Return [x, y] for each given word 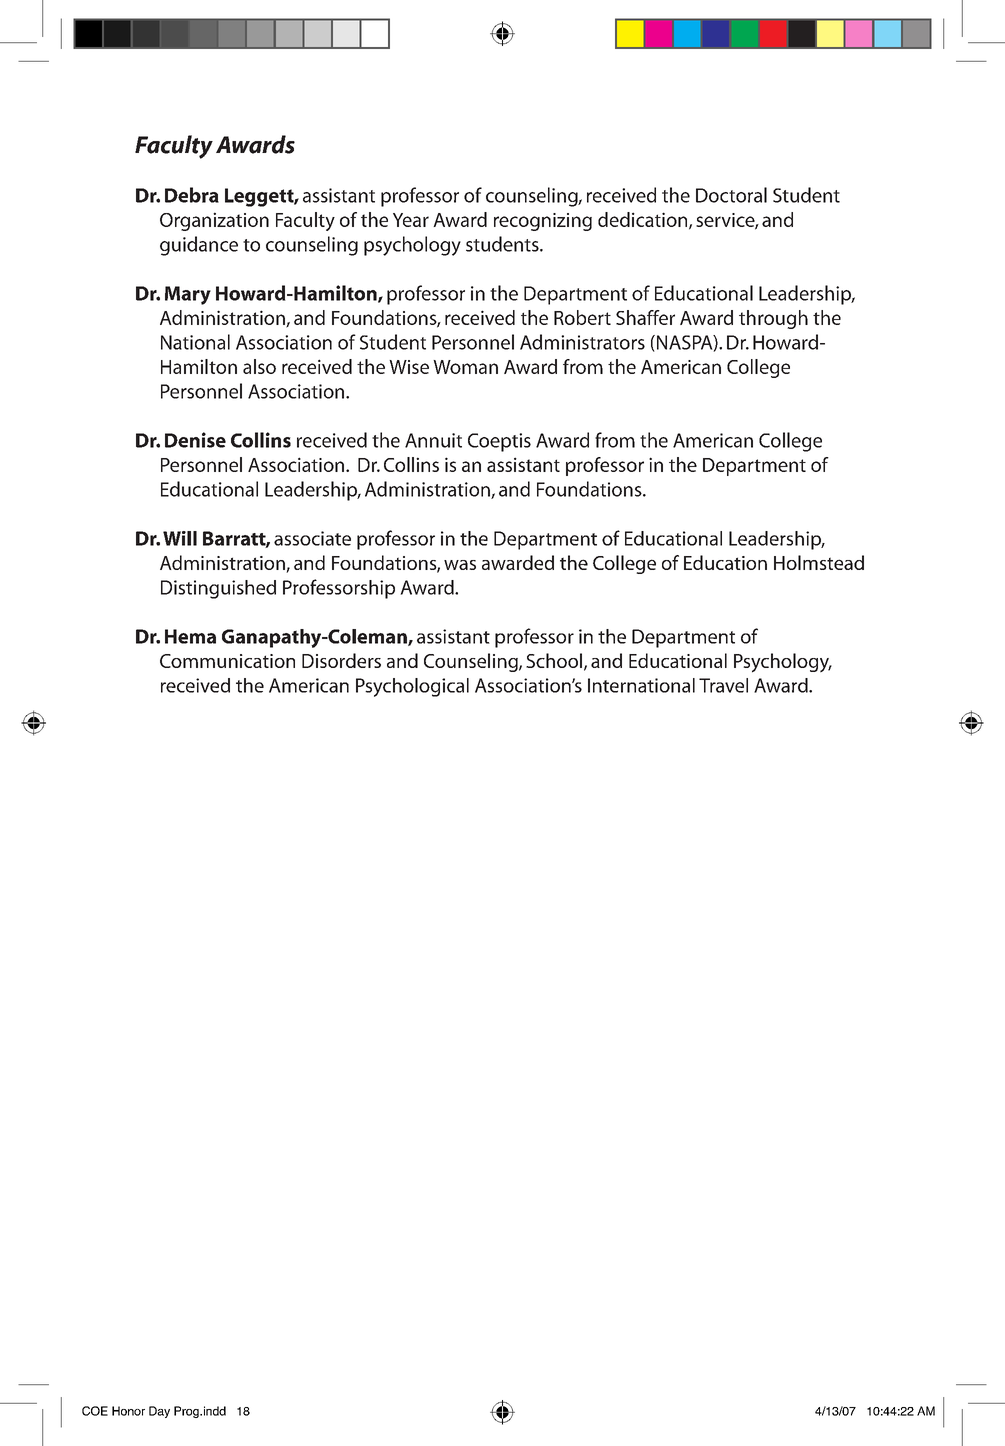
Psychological [412, 687]
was [460, 565]
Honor [128, 1411]
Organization [214, 221]
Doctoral [731, 195]
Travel [723, 685]
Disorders [341, 660]
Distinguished [218, 589]
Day [159, 1412]
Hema [190, 636]
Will [180, 538]
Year [411, 220]
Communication [227, 661]
